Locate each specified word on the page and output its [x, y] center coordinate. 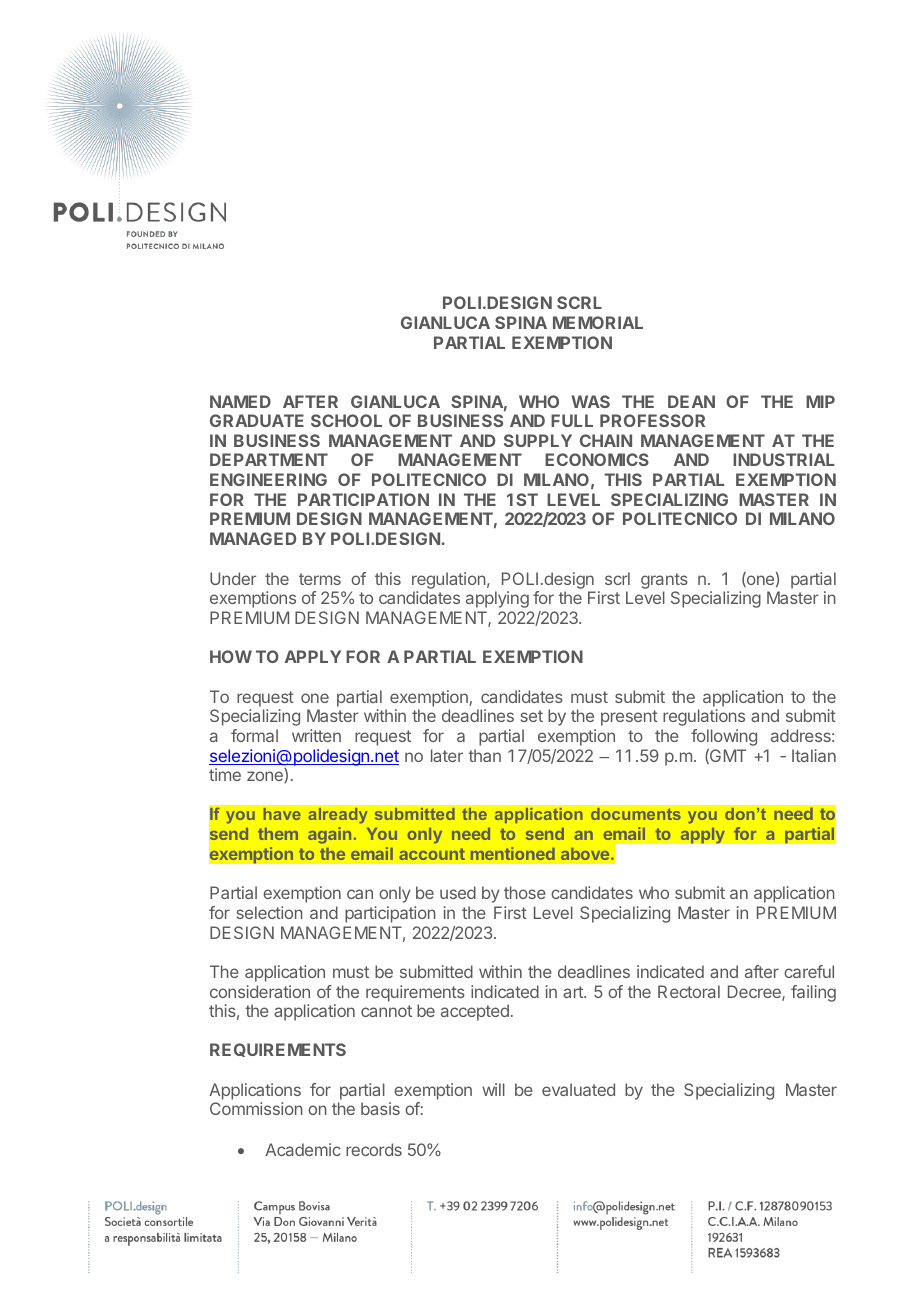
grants [664, 581]
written [316, 735]
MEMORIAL [598, 322]
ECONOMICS [597, 459]
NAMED [240, 401]
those [525, 892]
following [724, 737]
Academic [303, 1149]
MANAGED [253, 538]
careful [809, 971]
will [493, 1089]
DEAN [691, 401]
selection [270, 912]
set [532, 716]
